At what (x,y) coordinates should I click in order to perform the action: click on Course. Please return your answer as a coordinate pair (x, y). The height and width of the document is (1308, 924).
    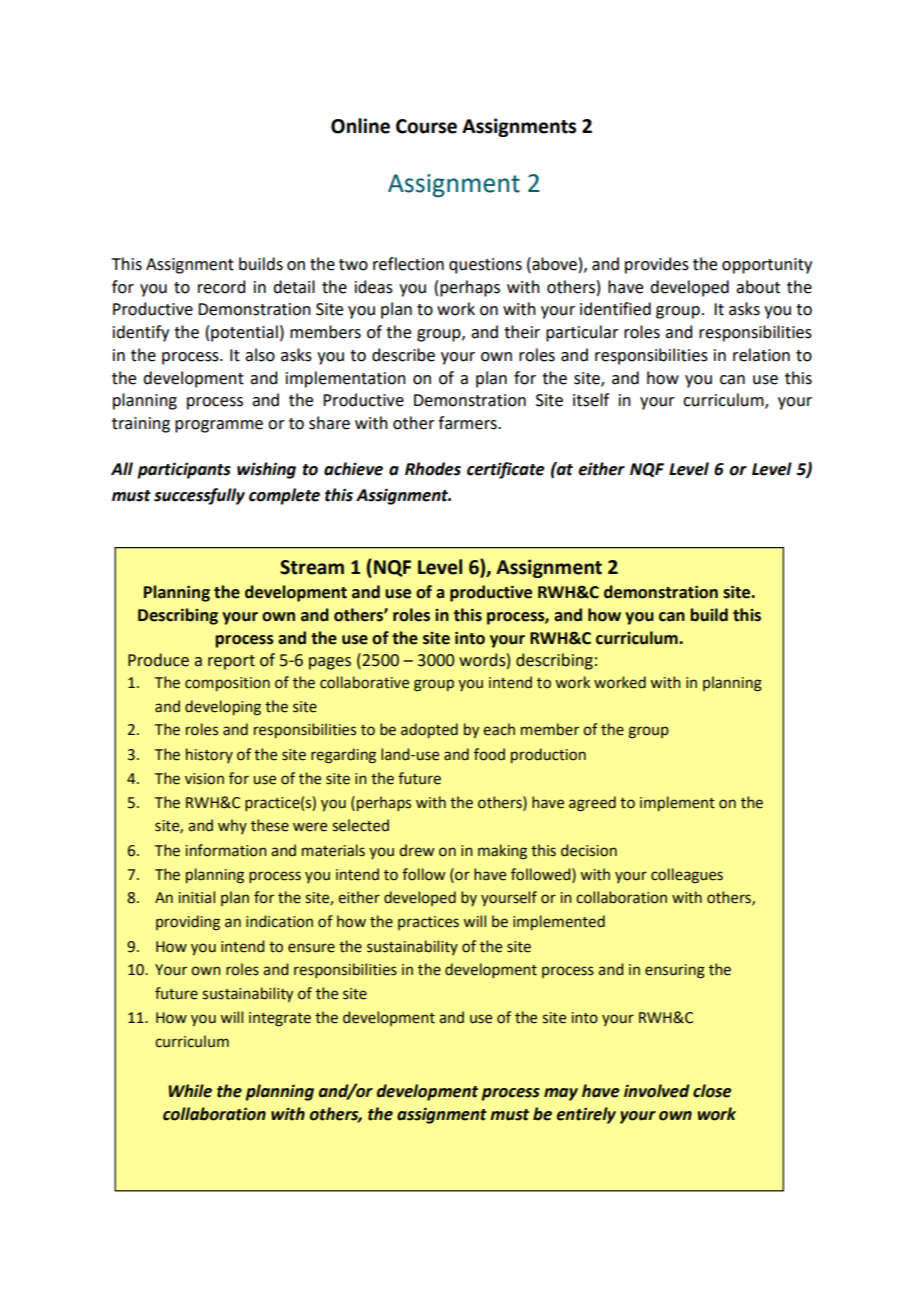
    Looking at the image, I should click on (426, 126).
